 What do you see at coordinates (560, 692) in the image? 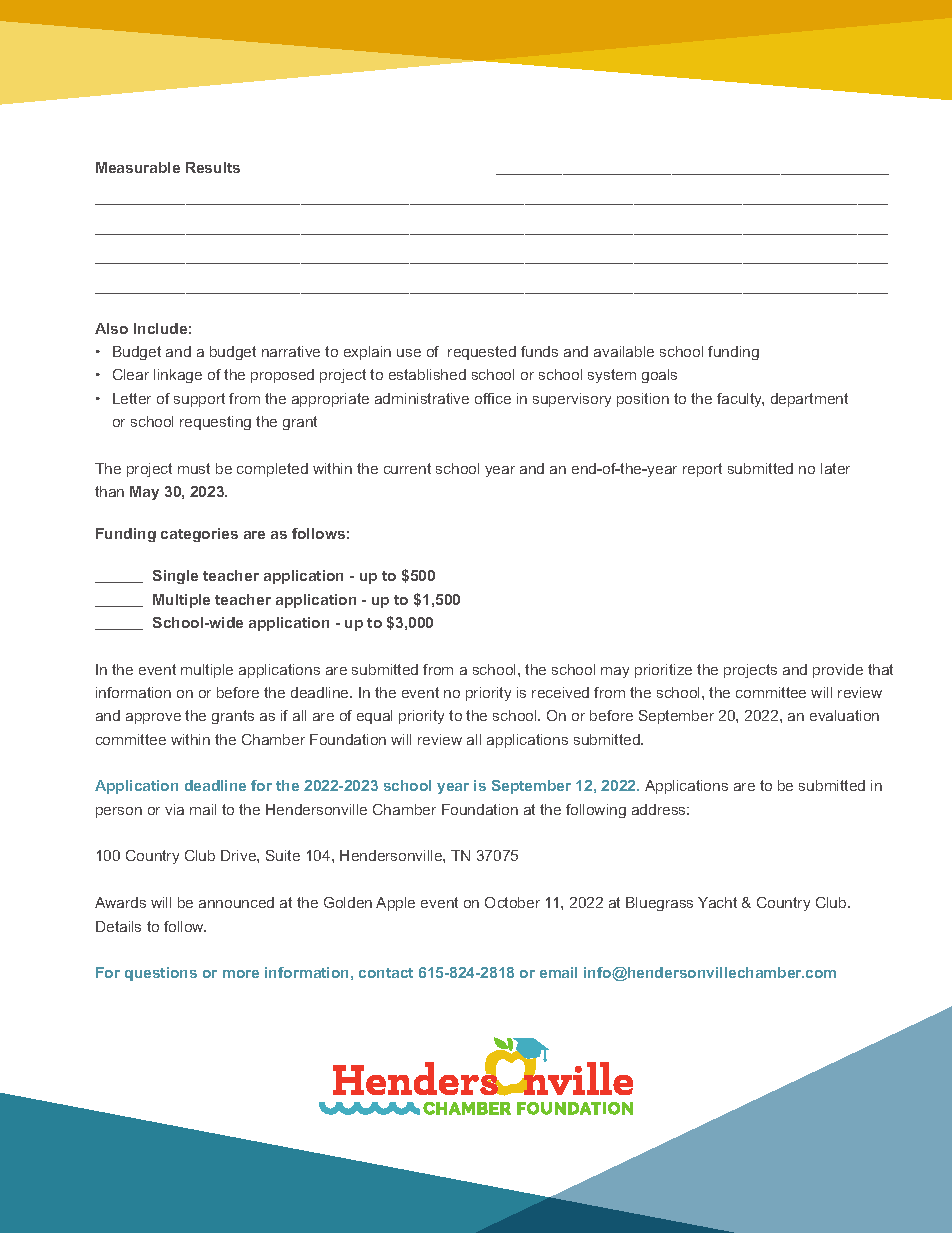
I see `received` at bounding box center [560, 692].
